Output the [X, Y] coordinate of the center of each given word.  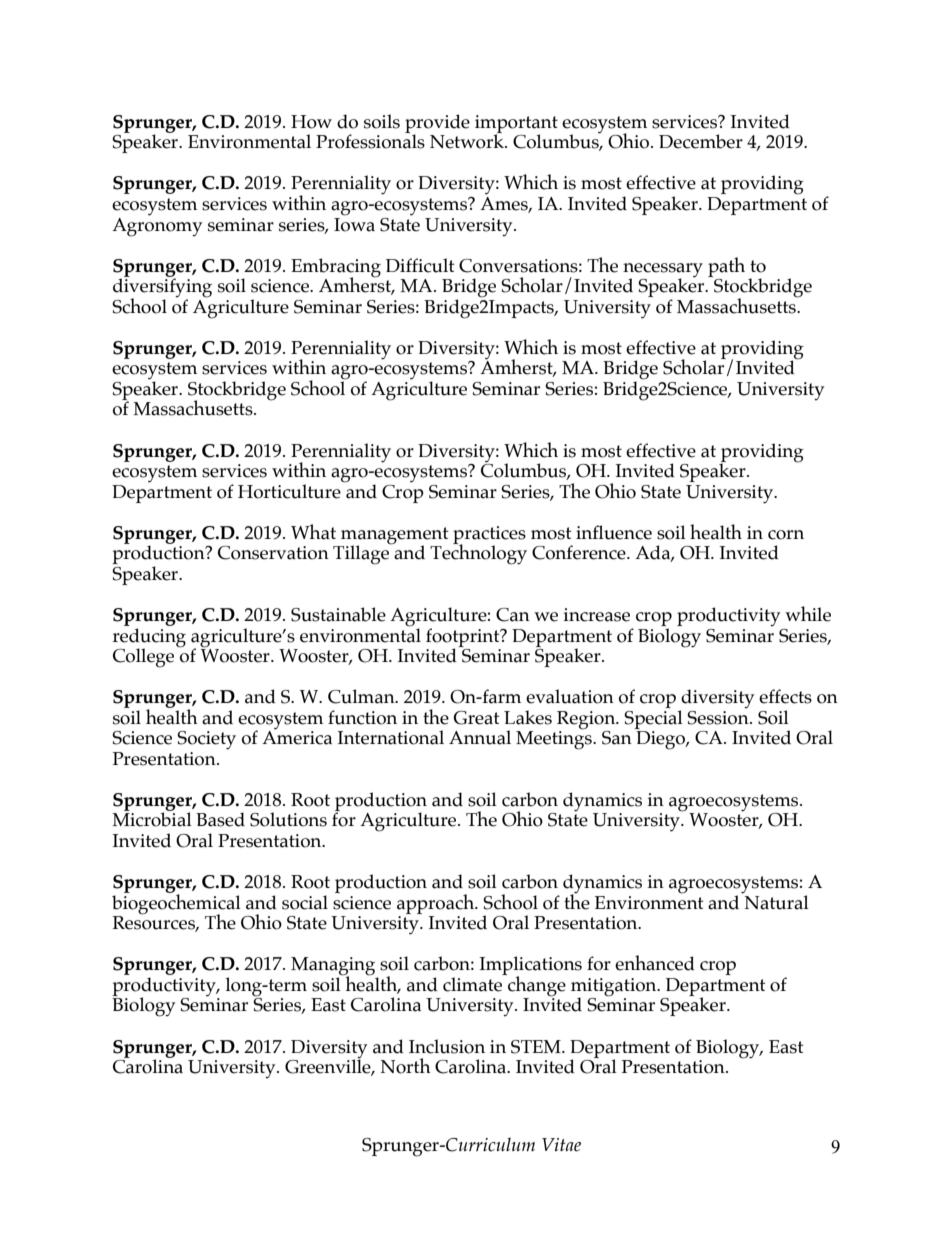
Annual [480, 737]
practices [489, 536]
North [406, 1066]
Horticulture [289, 491]
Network [468, 140]
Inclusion [447, 1046]
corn [786, 535]
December [701, 141]
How [311, 122]
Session [719, 716]
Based [220, 819]
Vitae [561, 1145]
